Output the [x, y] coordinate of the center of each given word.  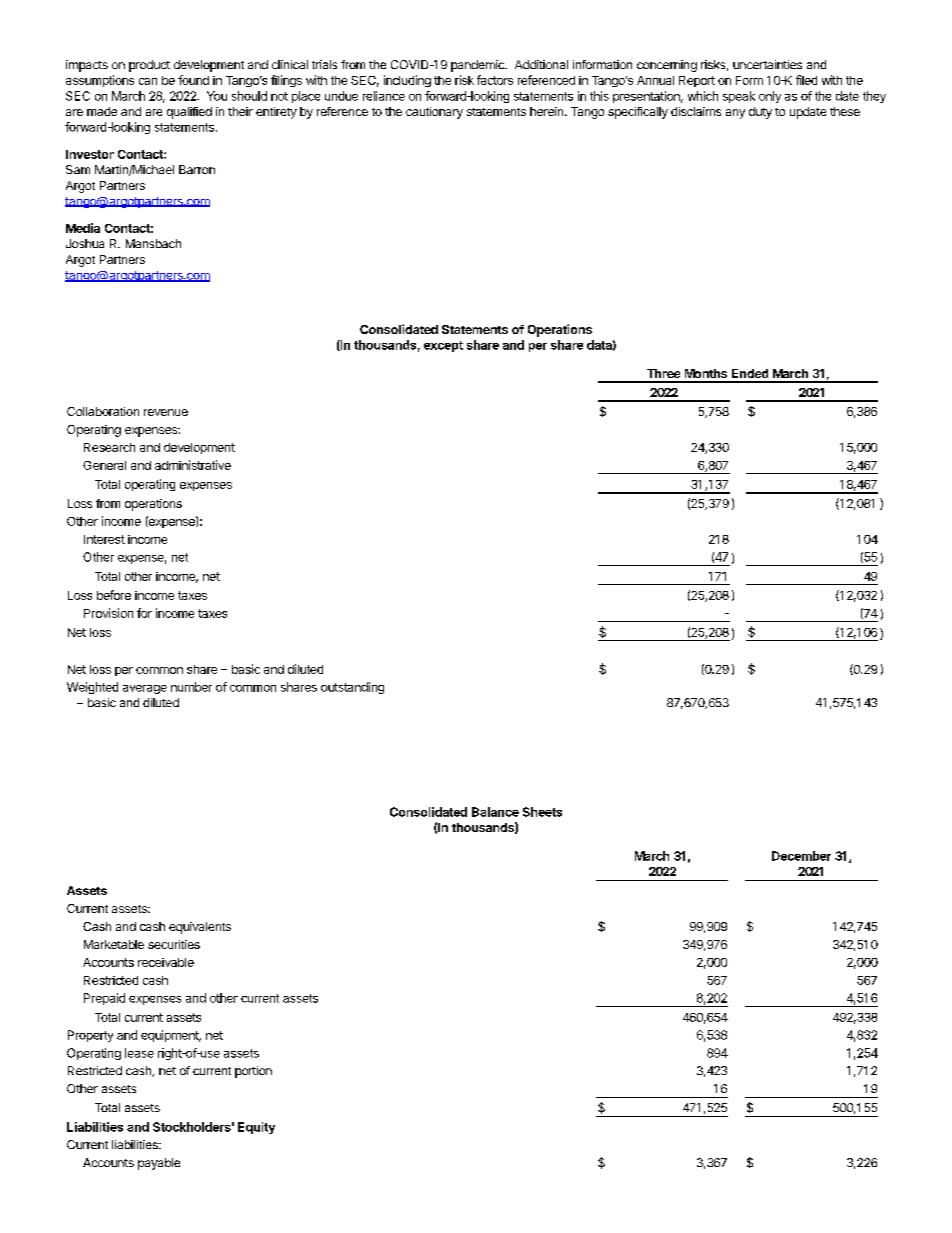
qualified [189, 113]
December [801, 856]
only [770, 97]
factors [495, 80]
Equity [256, 1128]
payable [159, 1164]
